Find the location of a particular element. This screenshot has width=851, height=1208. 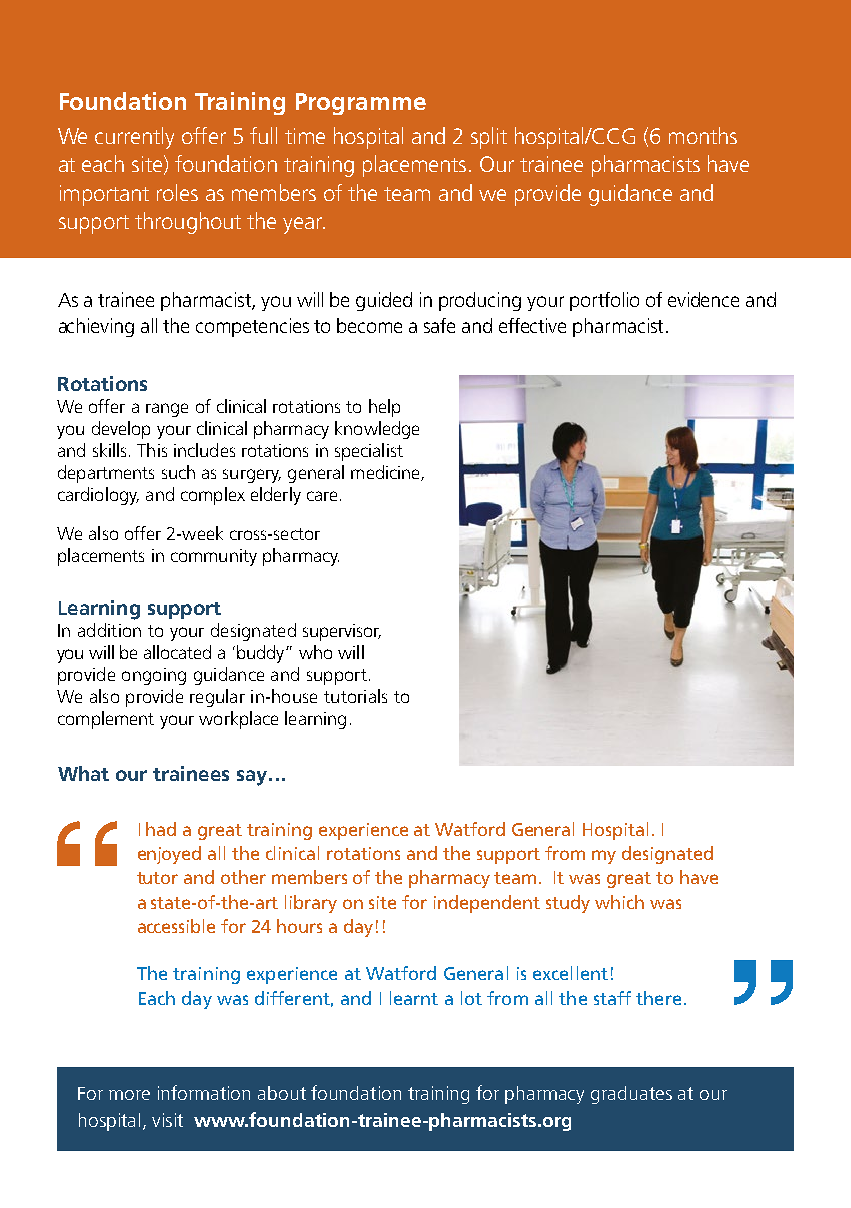

library is located at coordinates (311, 904).
